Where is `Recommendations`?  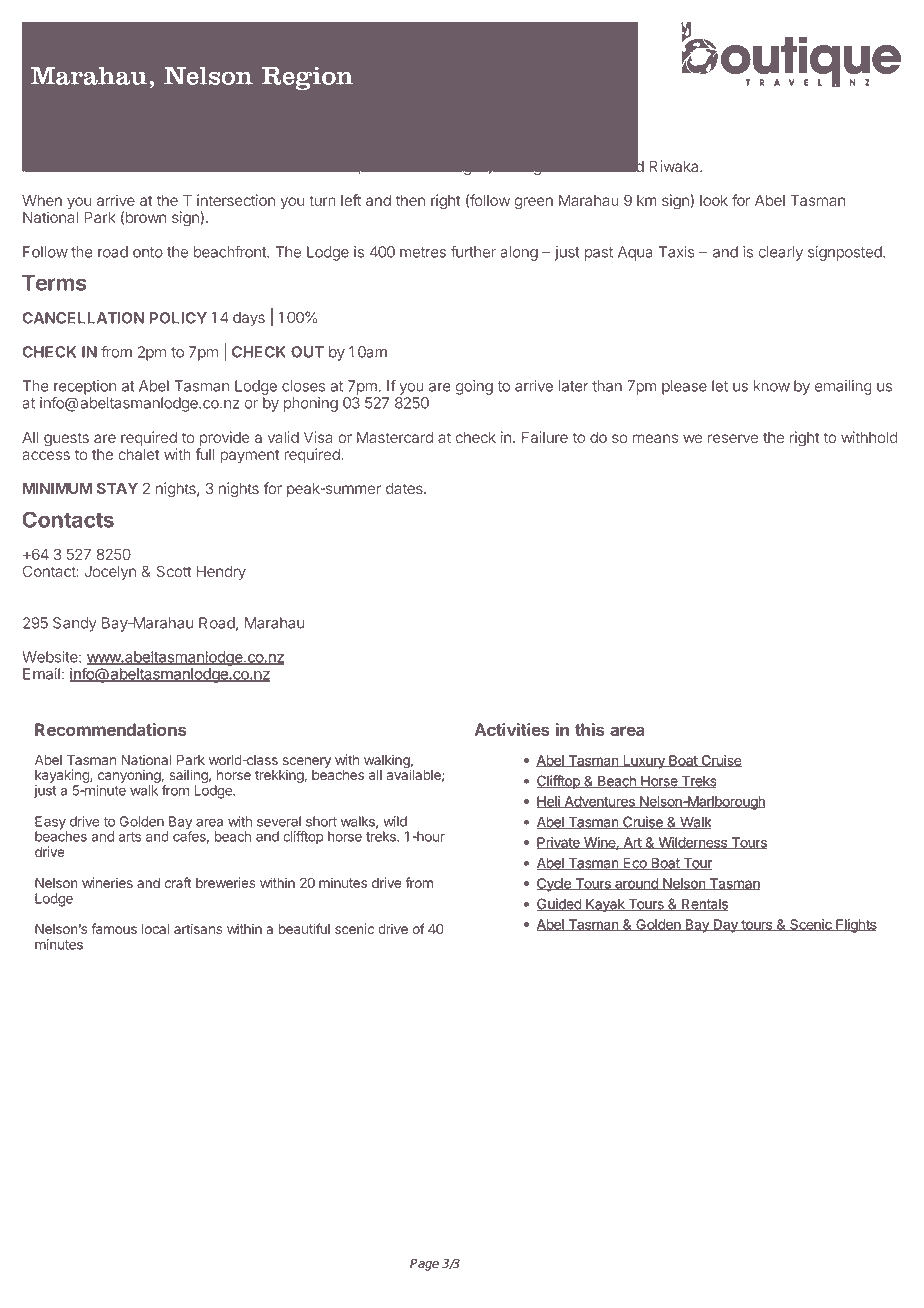
Recommendations is located at coordinates (111, 729).
